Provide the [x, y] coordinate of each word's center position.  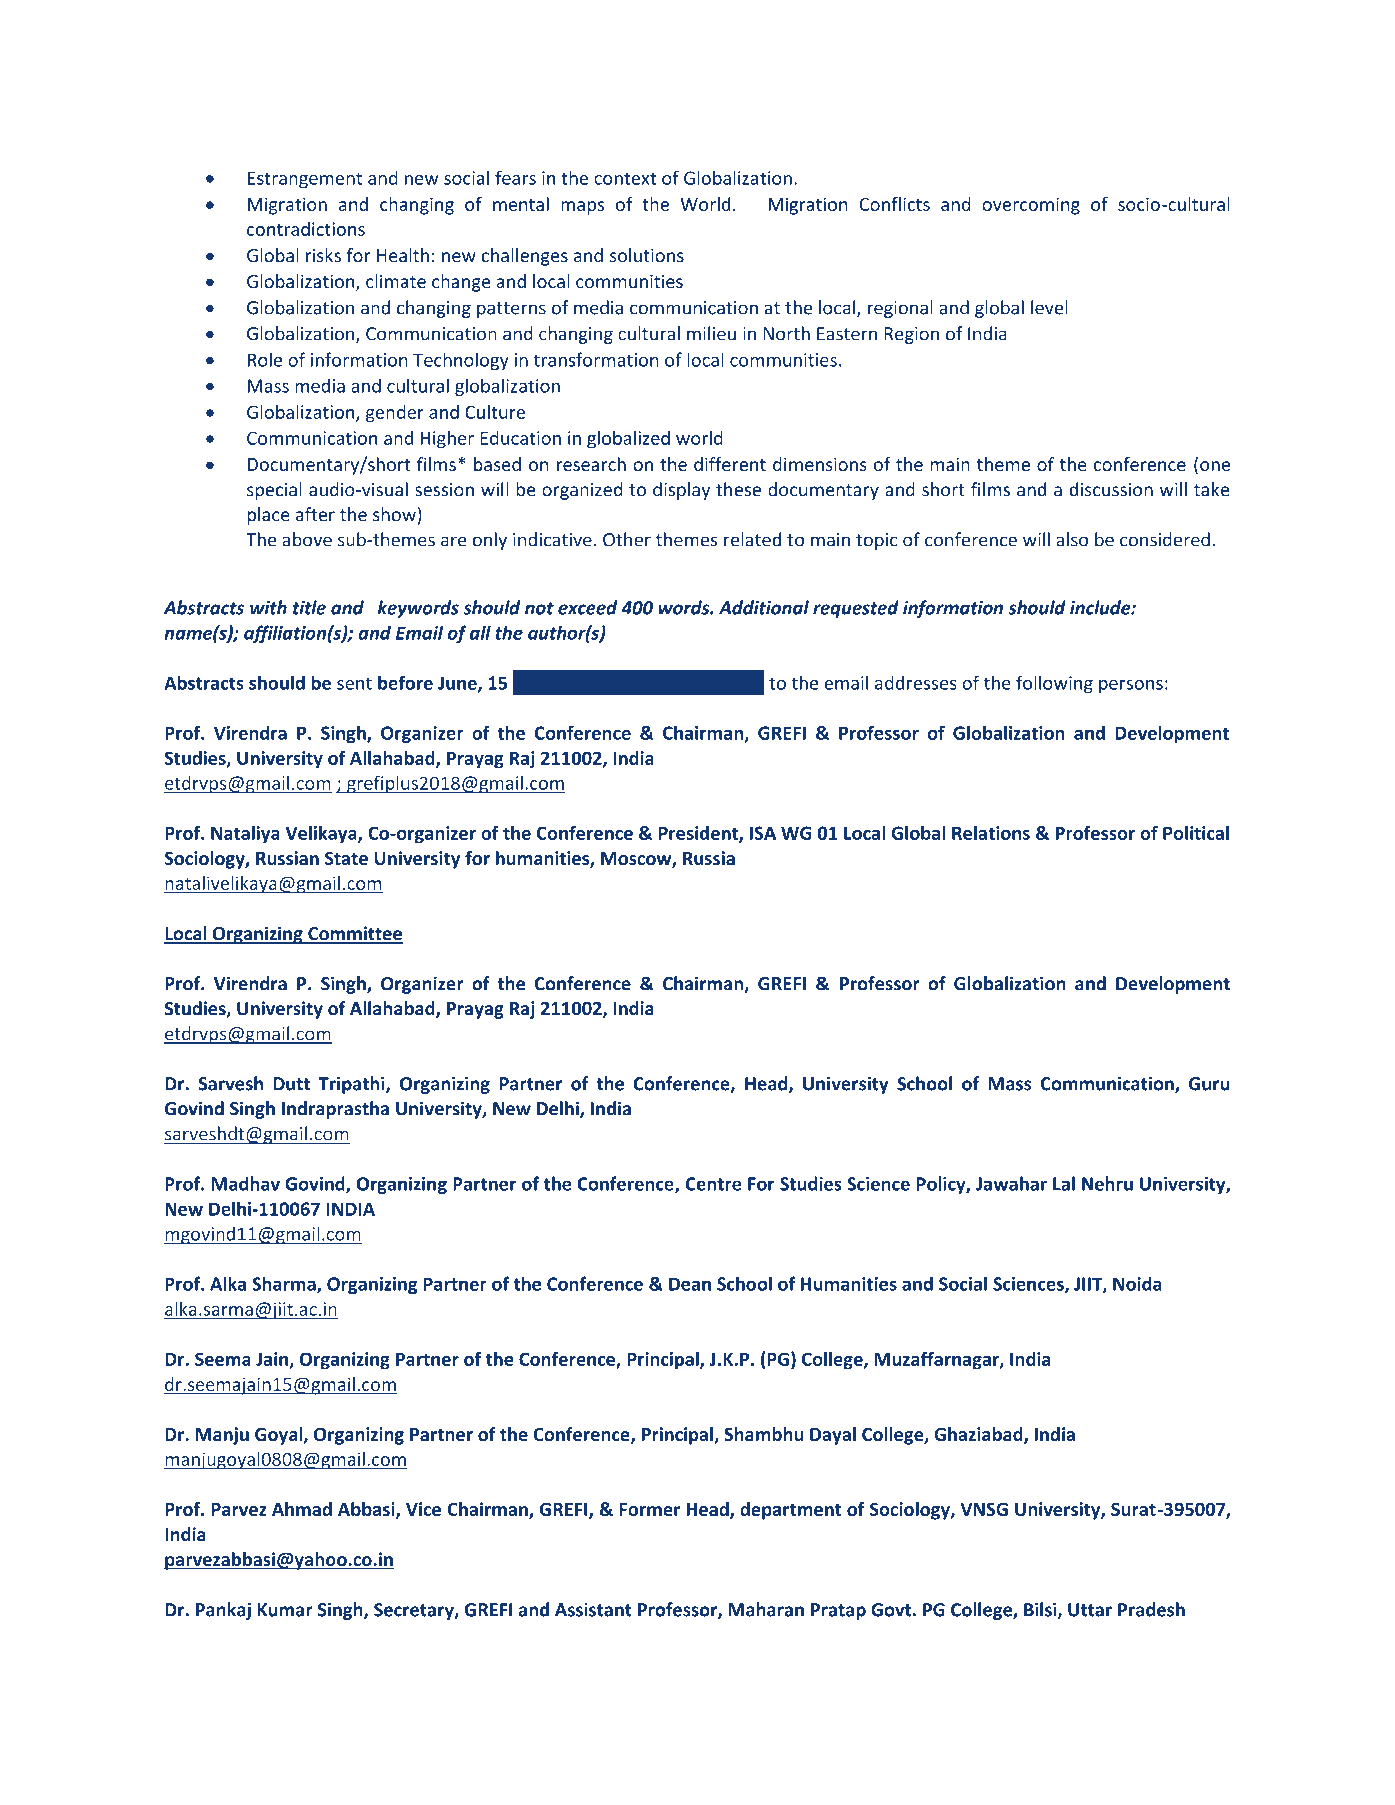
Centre [714, 1184]
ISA [763, 833]
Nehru [1107, 1183]
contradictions [306, 229]
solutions [647, 255]
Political [1196, 833]
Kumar [285, 1610]
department [791, 1511]
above [307, 539]
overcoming [1031, 206]
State [346, 858]
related [752, 539]
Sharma [285, 1284]
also [1072, 539]
